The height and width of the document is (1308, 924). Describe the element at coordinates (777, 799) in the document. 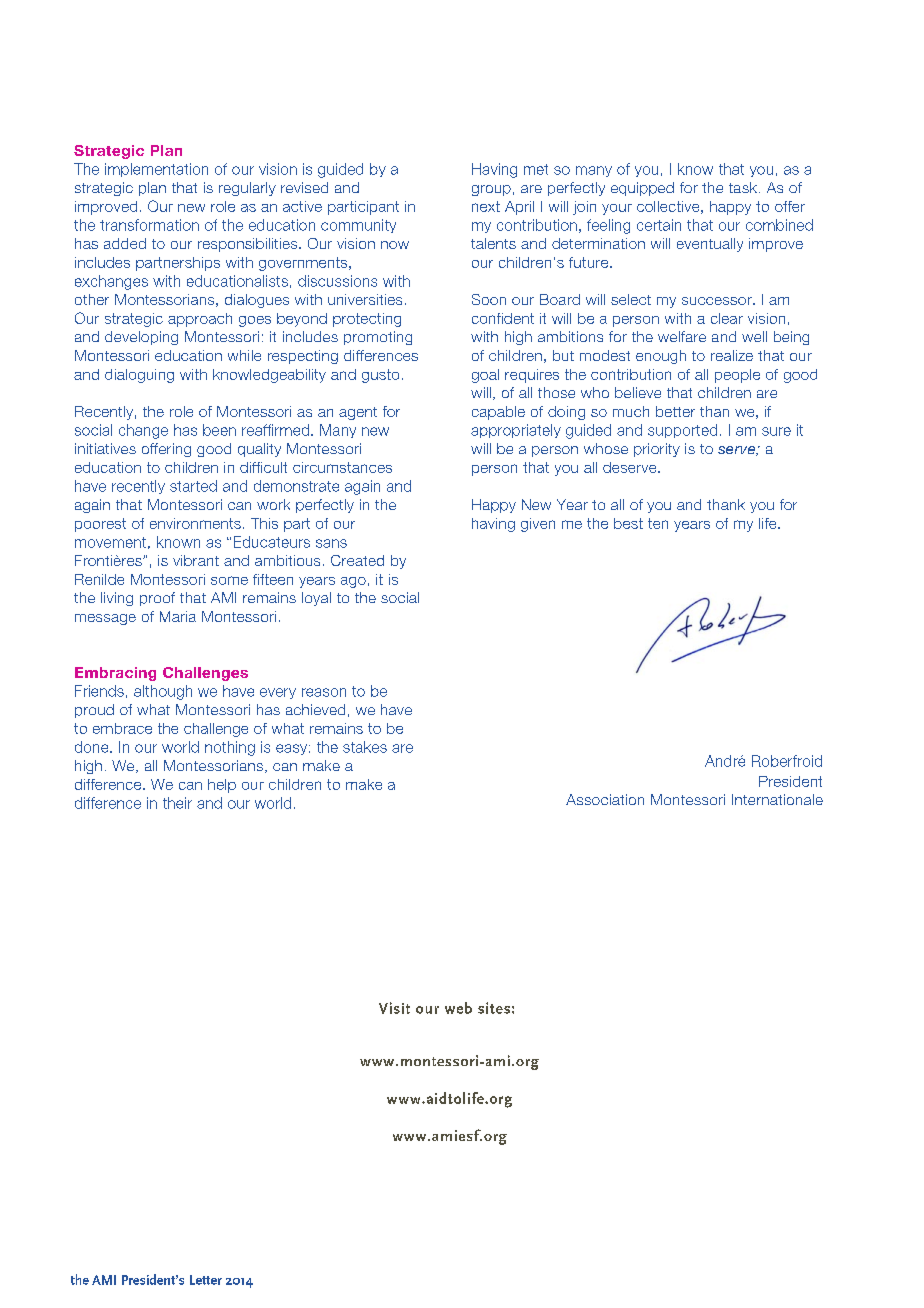

I see `Internationale` at that location.
